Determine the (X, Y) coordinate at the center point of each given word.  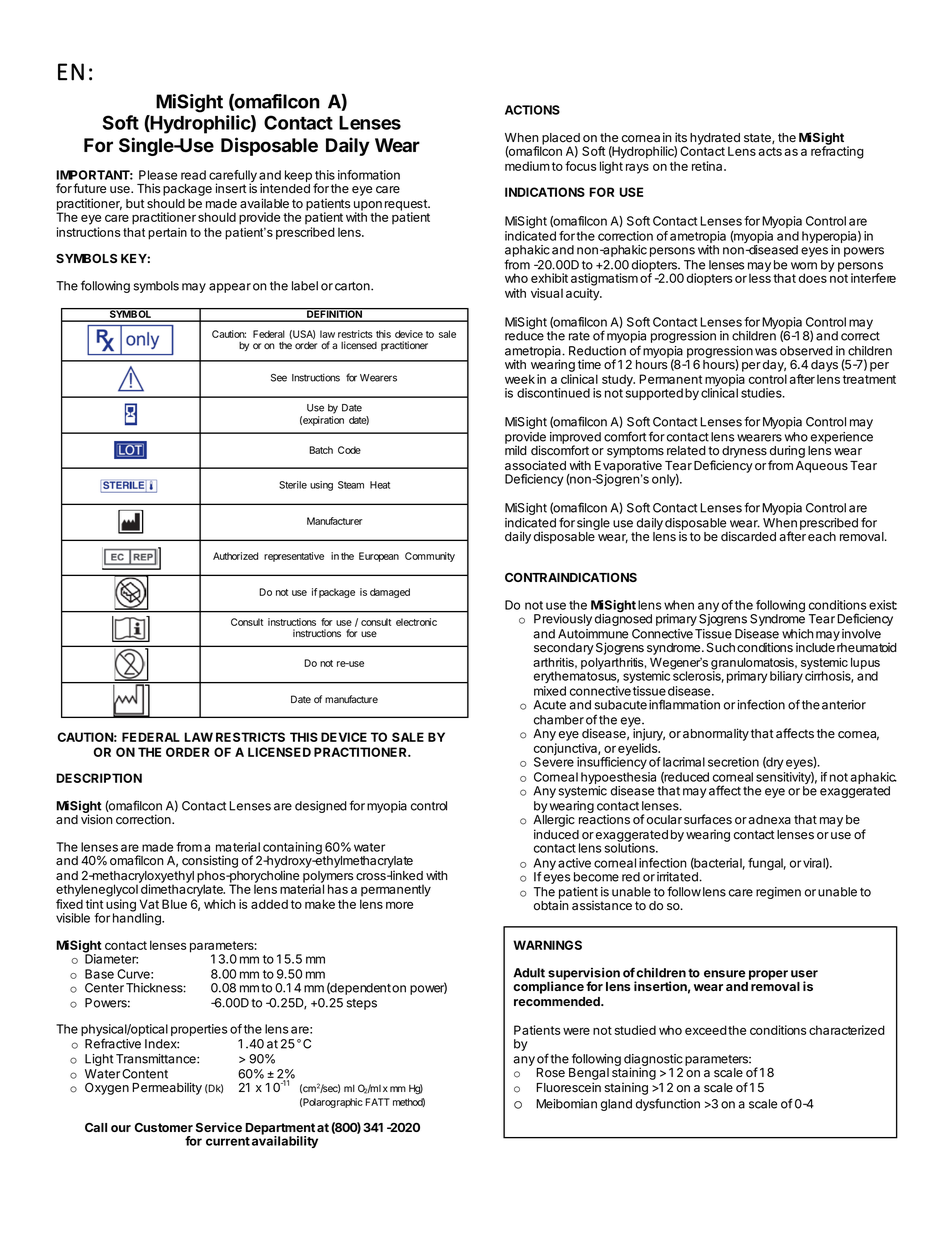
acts (770, 151)
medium (527, 166)
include (815, 647)
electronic (416, 622)
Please (158, 175)
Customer (164, 1127)
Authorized (235, 556)
